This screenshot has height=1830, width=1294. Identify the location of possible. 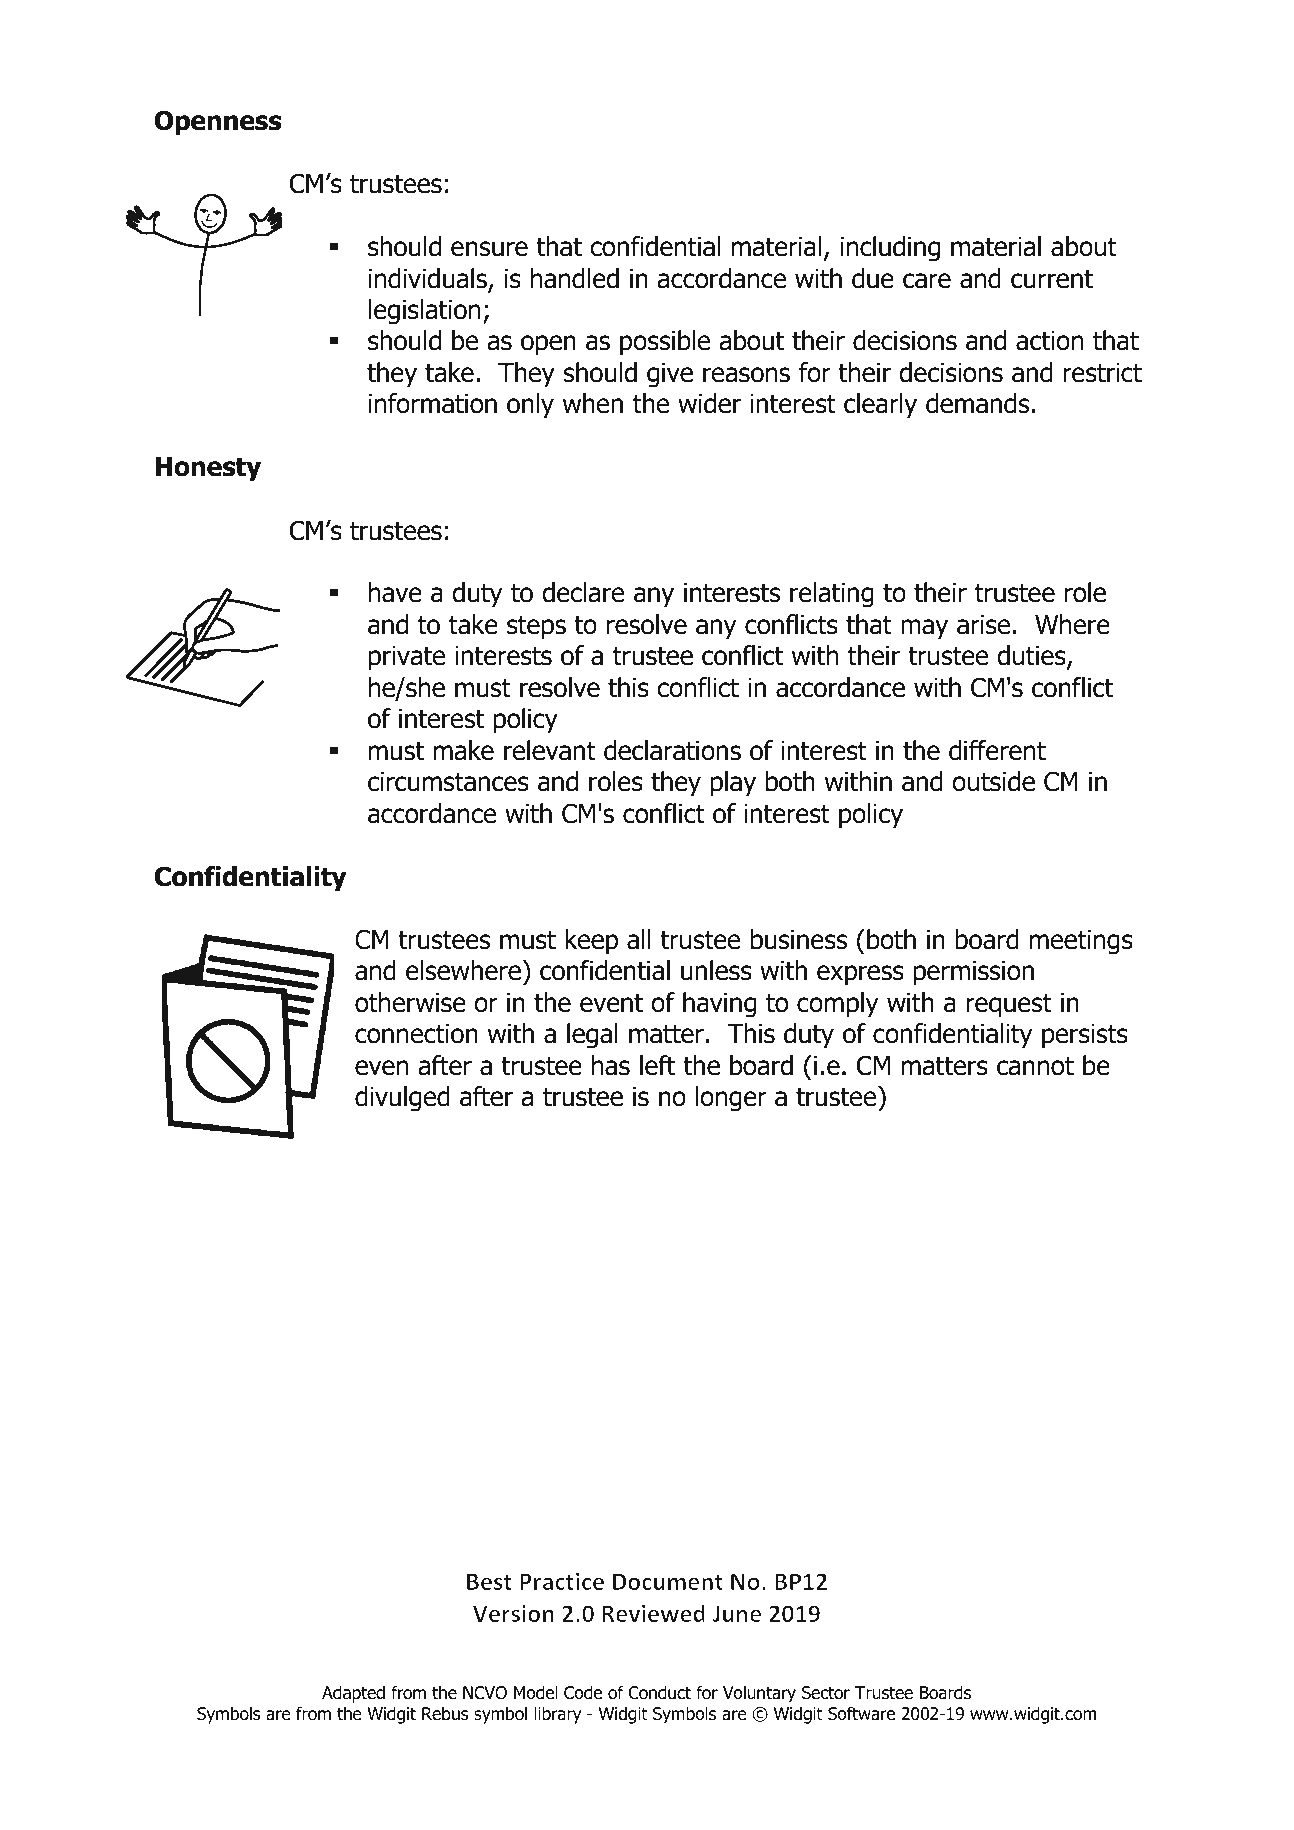
(665, 343).
